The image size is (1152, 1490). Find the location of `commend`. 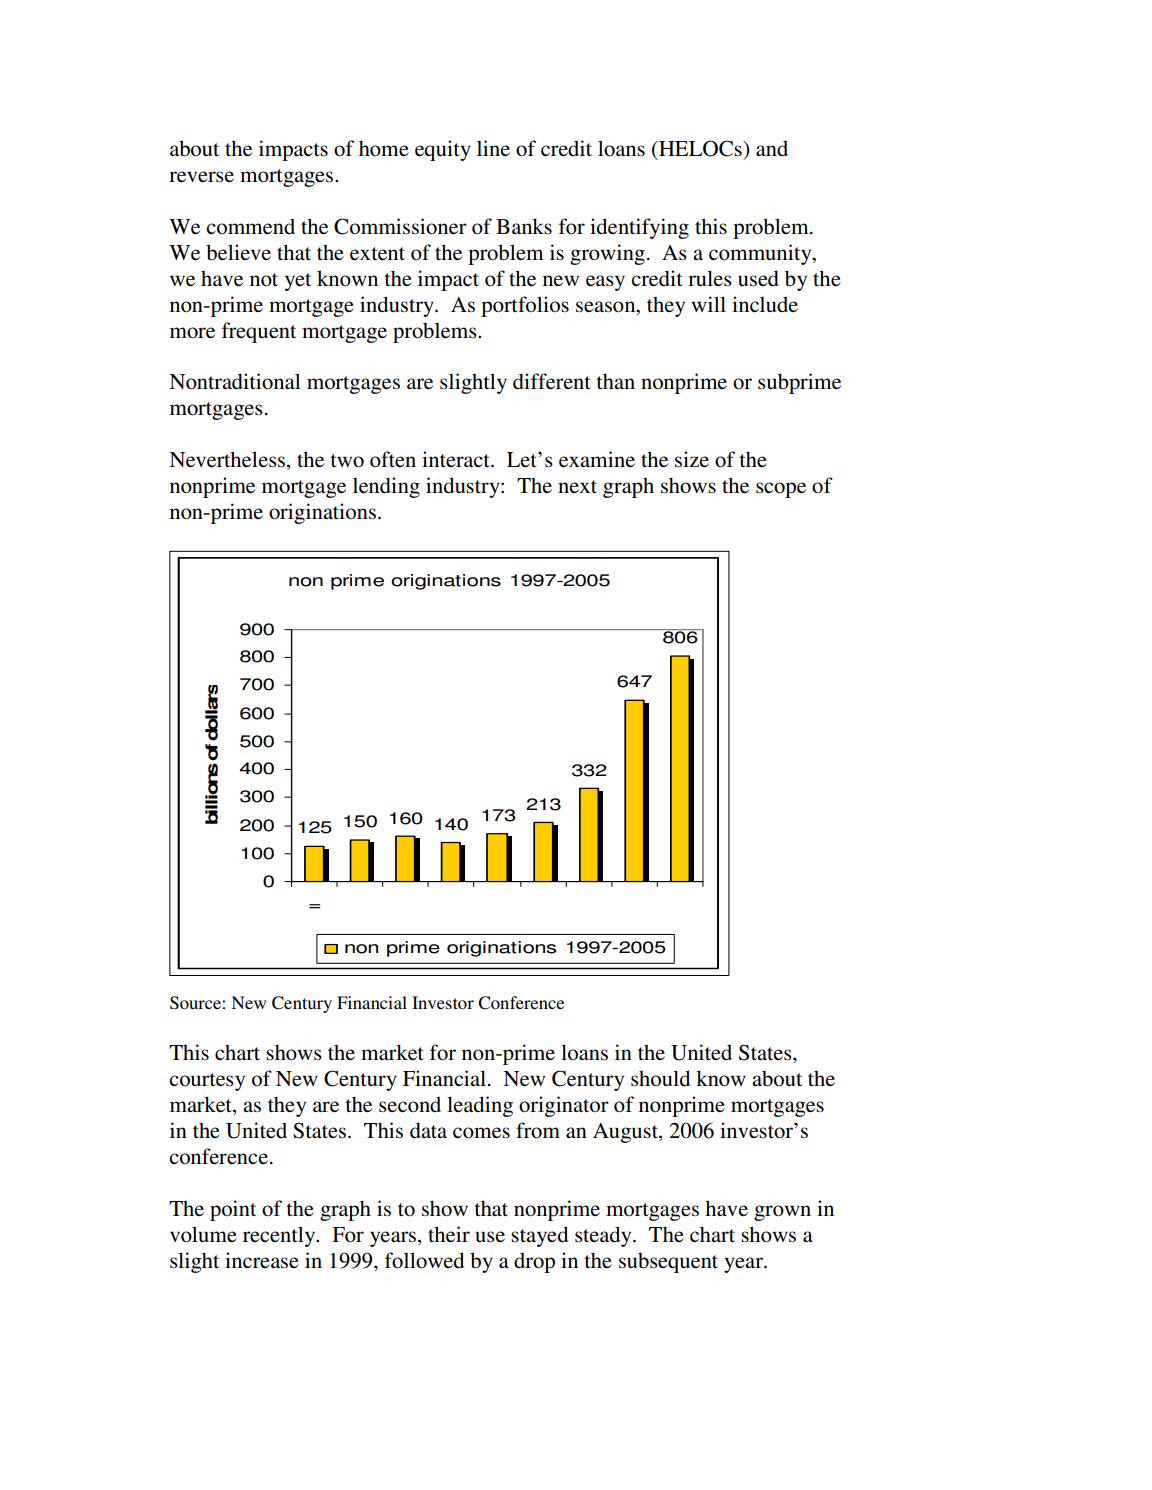

commend is located at coordinates (250, 226).
